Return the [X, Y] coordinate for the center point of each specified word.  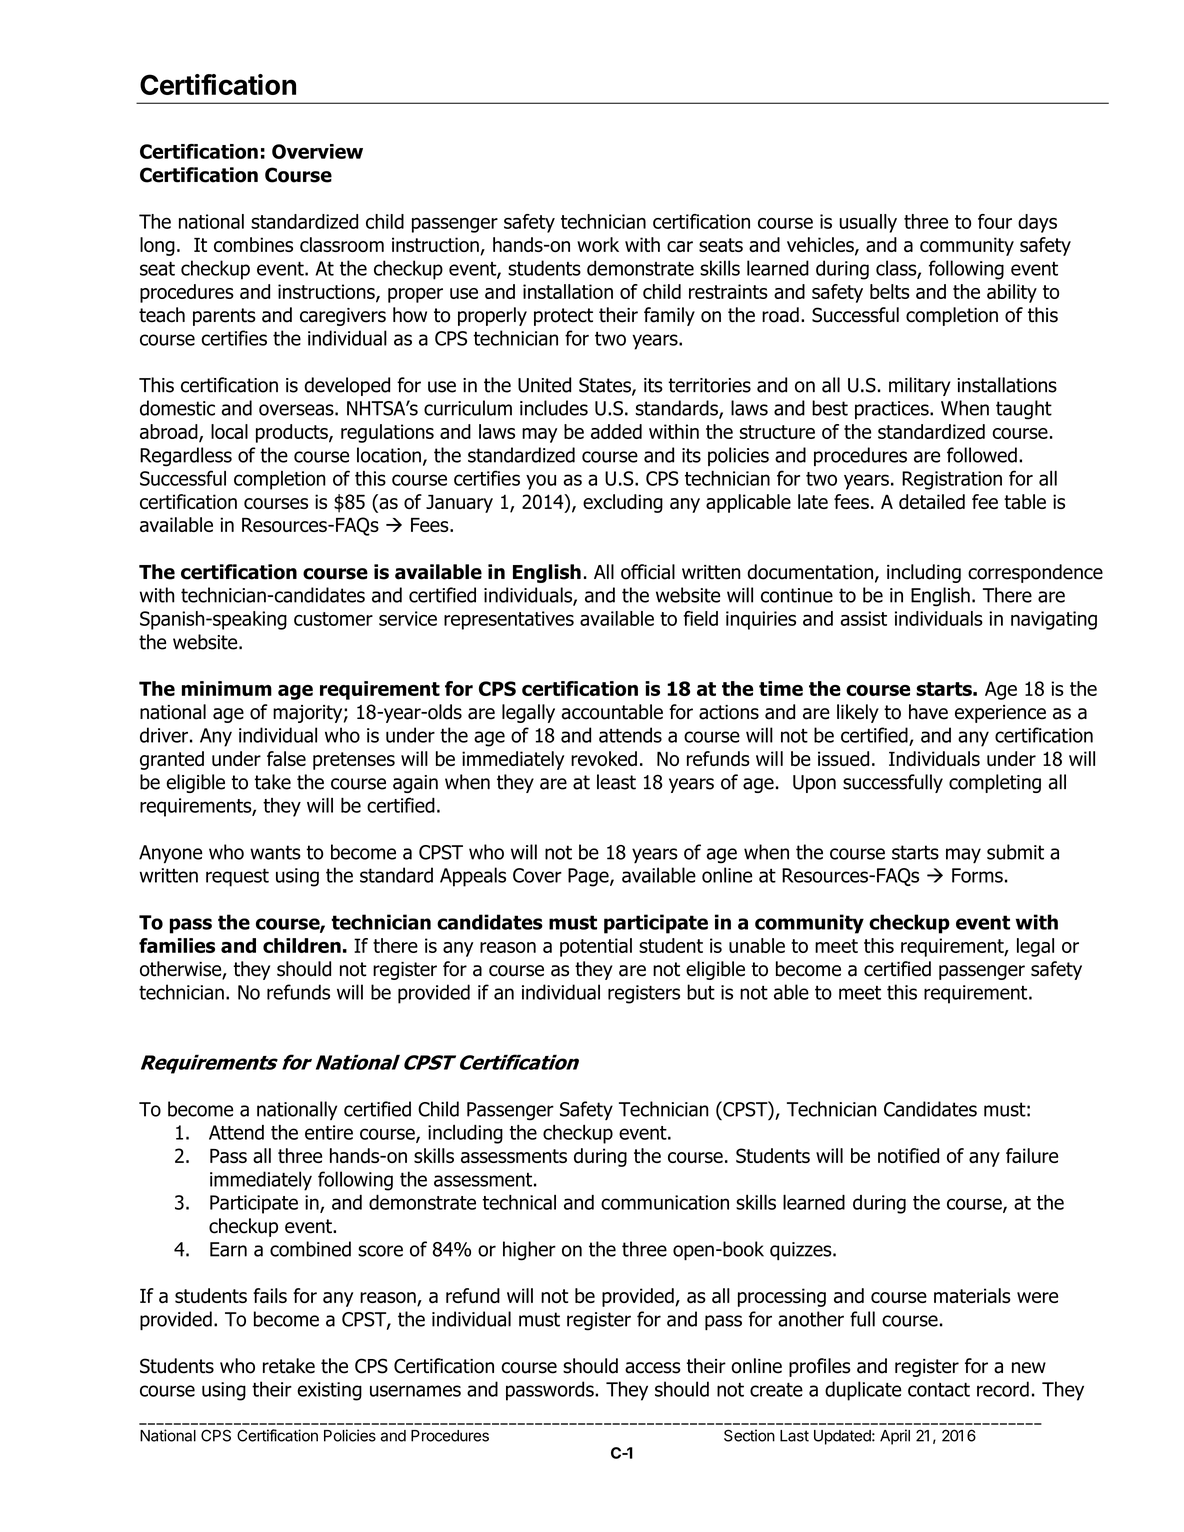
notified [908, 1155]
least [616, 782]
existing [329, 1391]
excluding [623, 503]
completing [995, 783]
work [598, 244]
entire [329, 1132]
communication [665, 1202]
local [229, 431]
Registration [952, 480]
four [995, 221]
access [653, 1368]
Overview [317, 151]
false [286, 758]
